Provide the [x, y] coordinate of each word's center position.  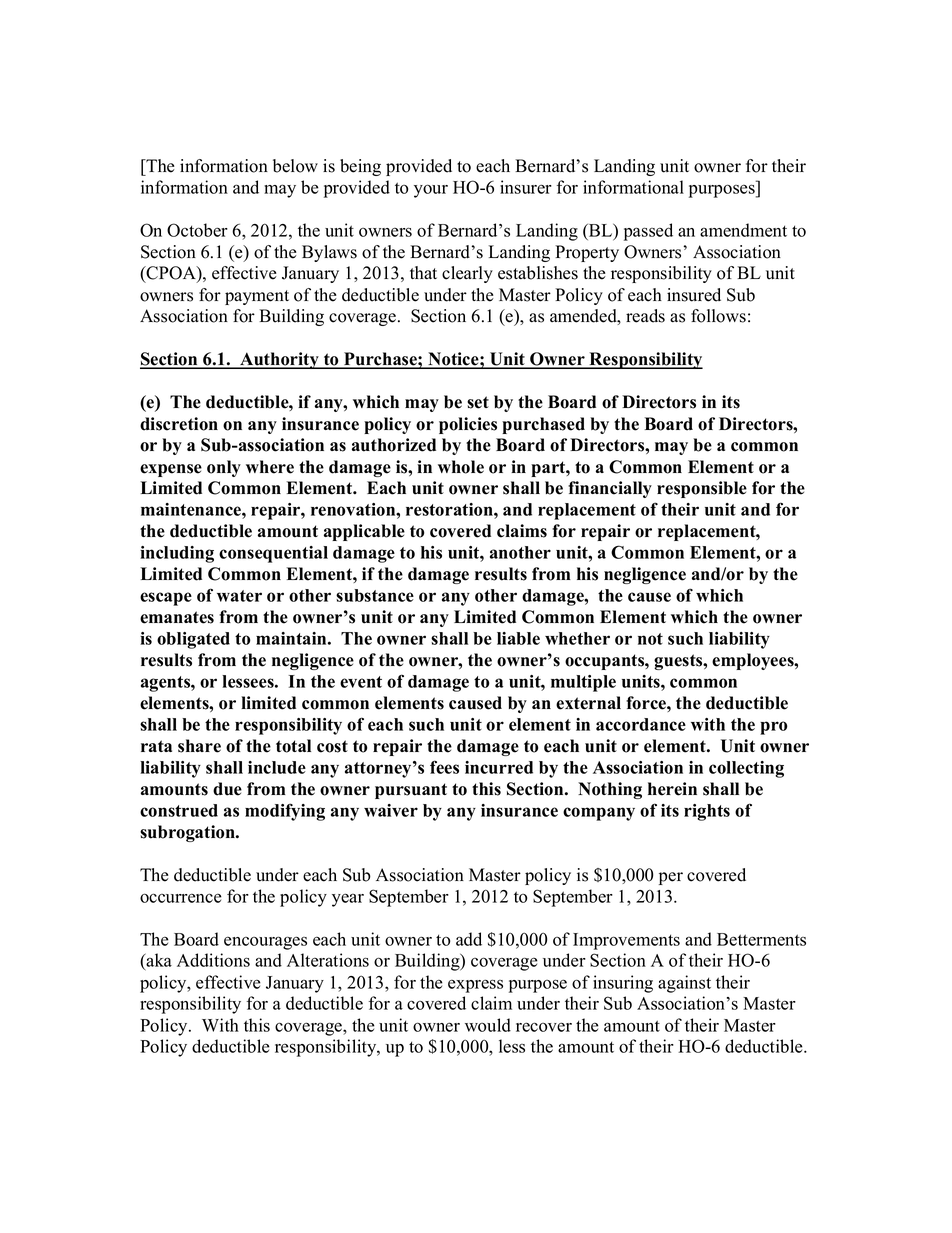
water [239, 596]
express [475, 986]
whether [577, 638]
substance [375, 595]
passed [648, 232]
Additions [213, 960]
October [197, 230]
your [431, 191]
